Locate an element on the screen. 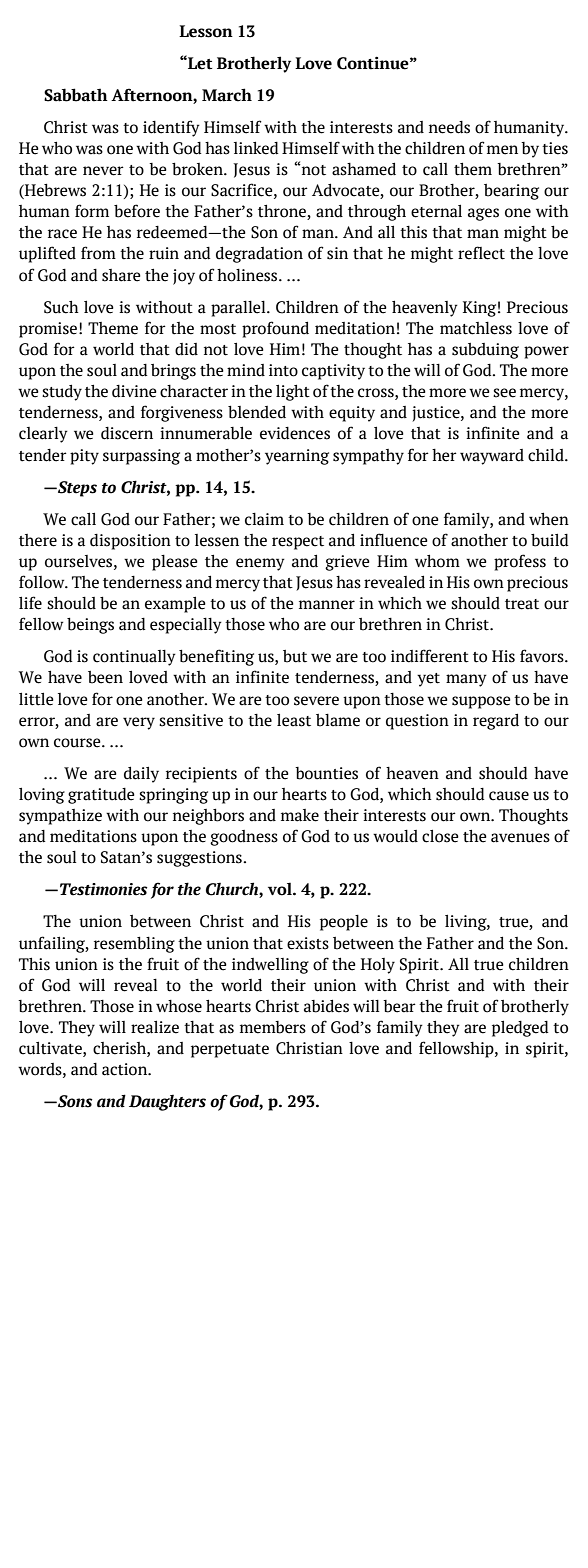 This screenshot has height=1568, width=588. Sons is located at coordinates (74, 1101).
